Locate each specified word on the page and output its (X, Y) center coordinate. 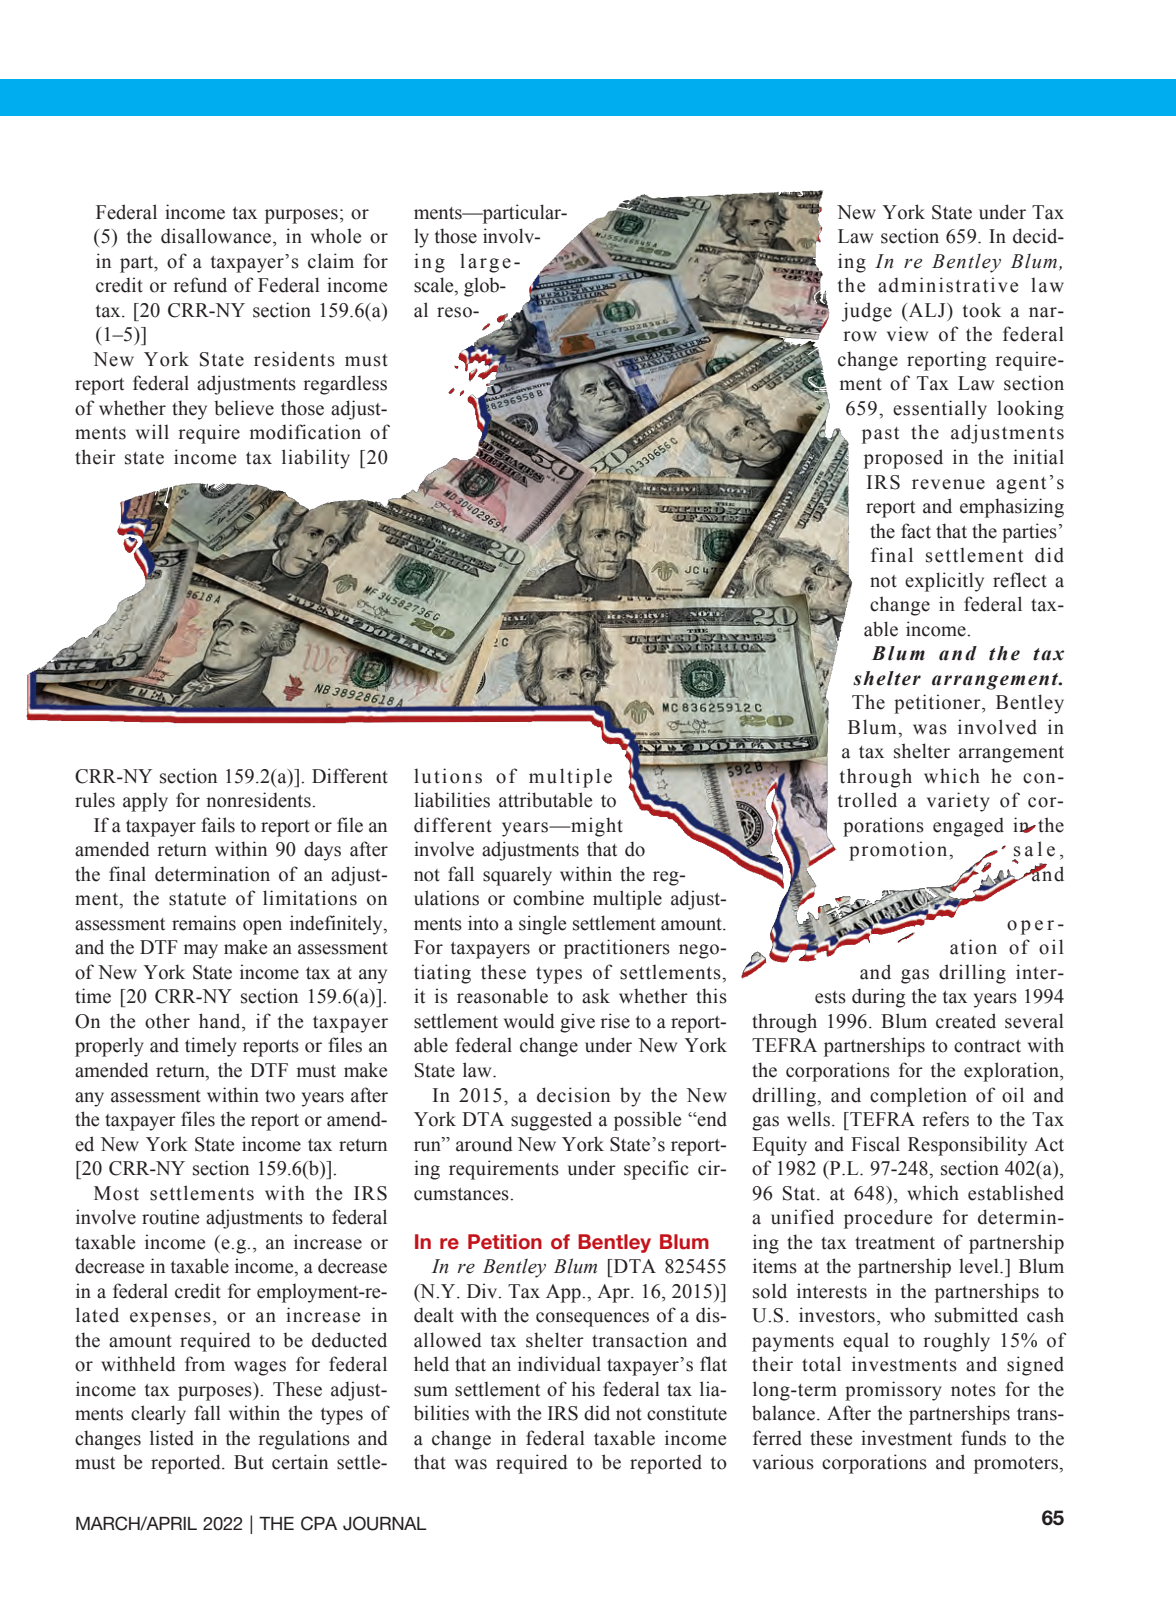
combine (548, 898)
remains (204, 923)
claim (331, 261)
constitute (687, 1413)
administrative (948, 285)
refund (200, 285)
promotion (899, 851)
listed (172, 1438)
